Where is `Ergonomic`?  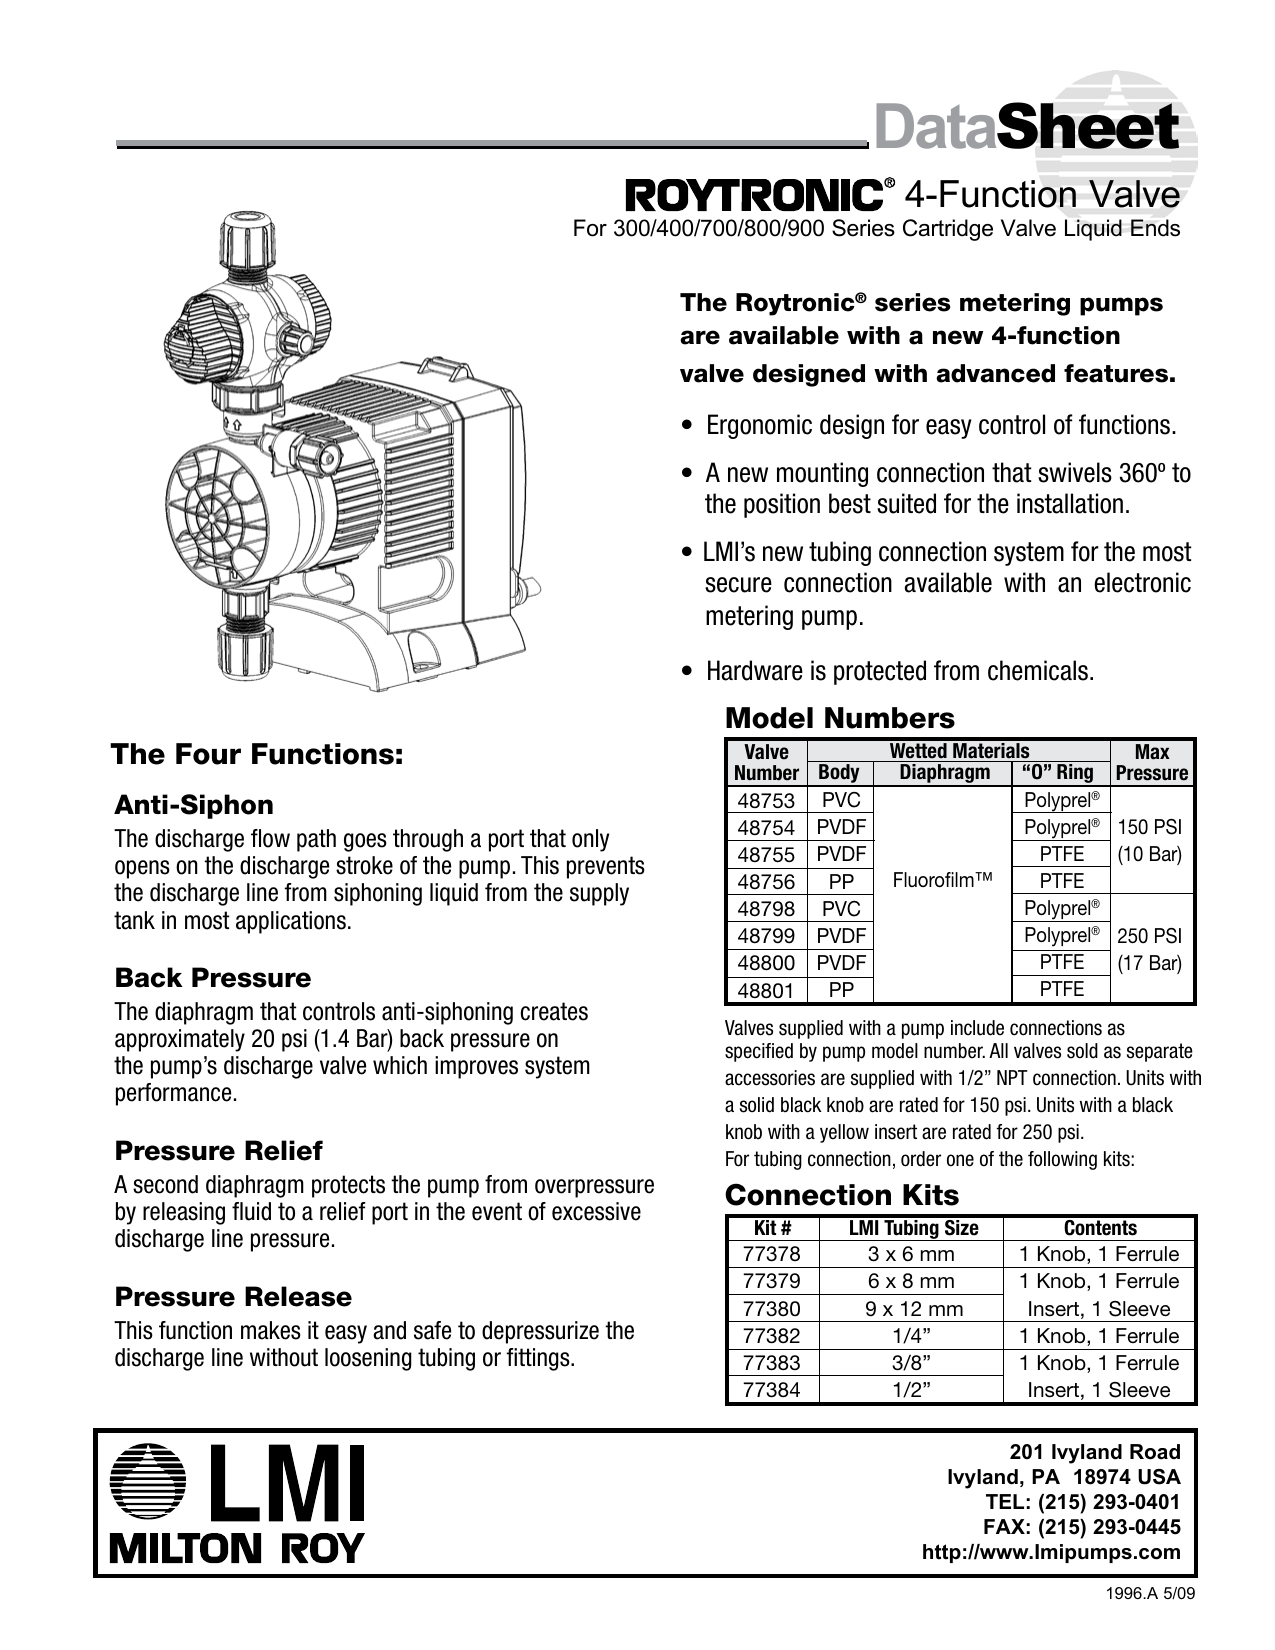 Ergonomic is located at coordinates (760, 426).
